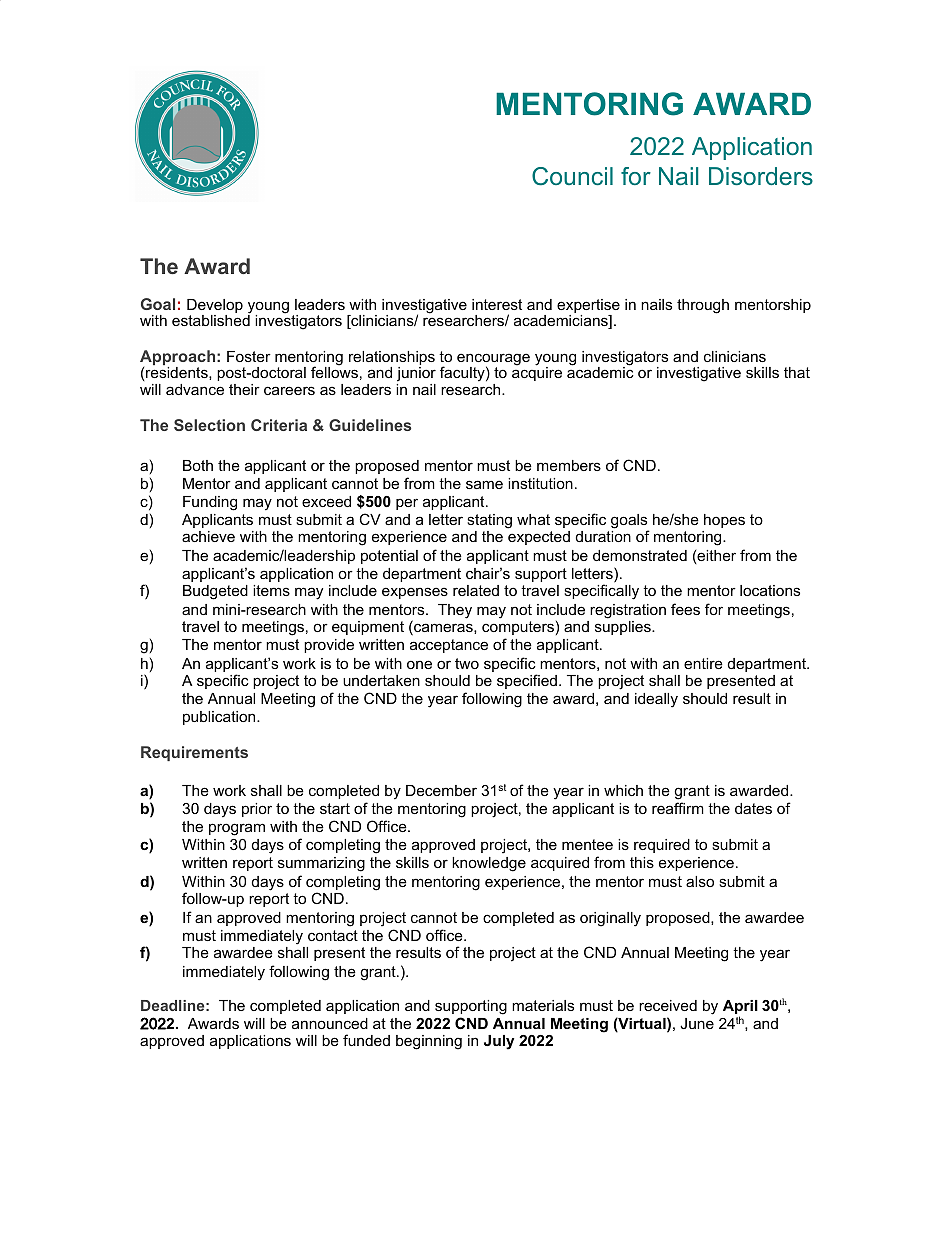 The height and width of the screenshot is (1233, 952). What do you see at coordinates (215, 307) in the screenshot?
I see `Develop` at bounding box center [215, 307].
